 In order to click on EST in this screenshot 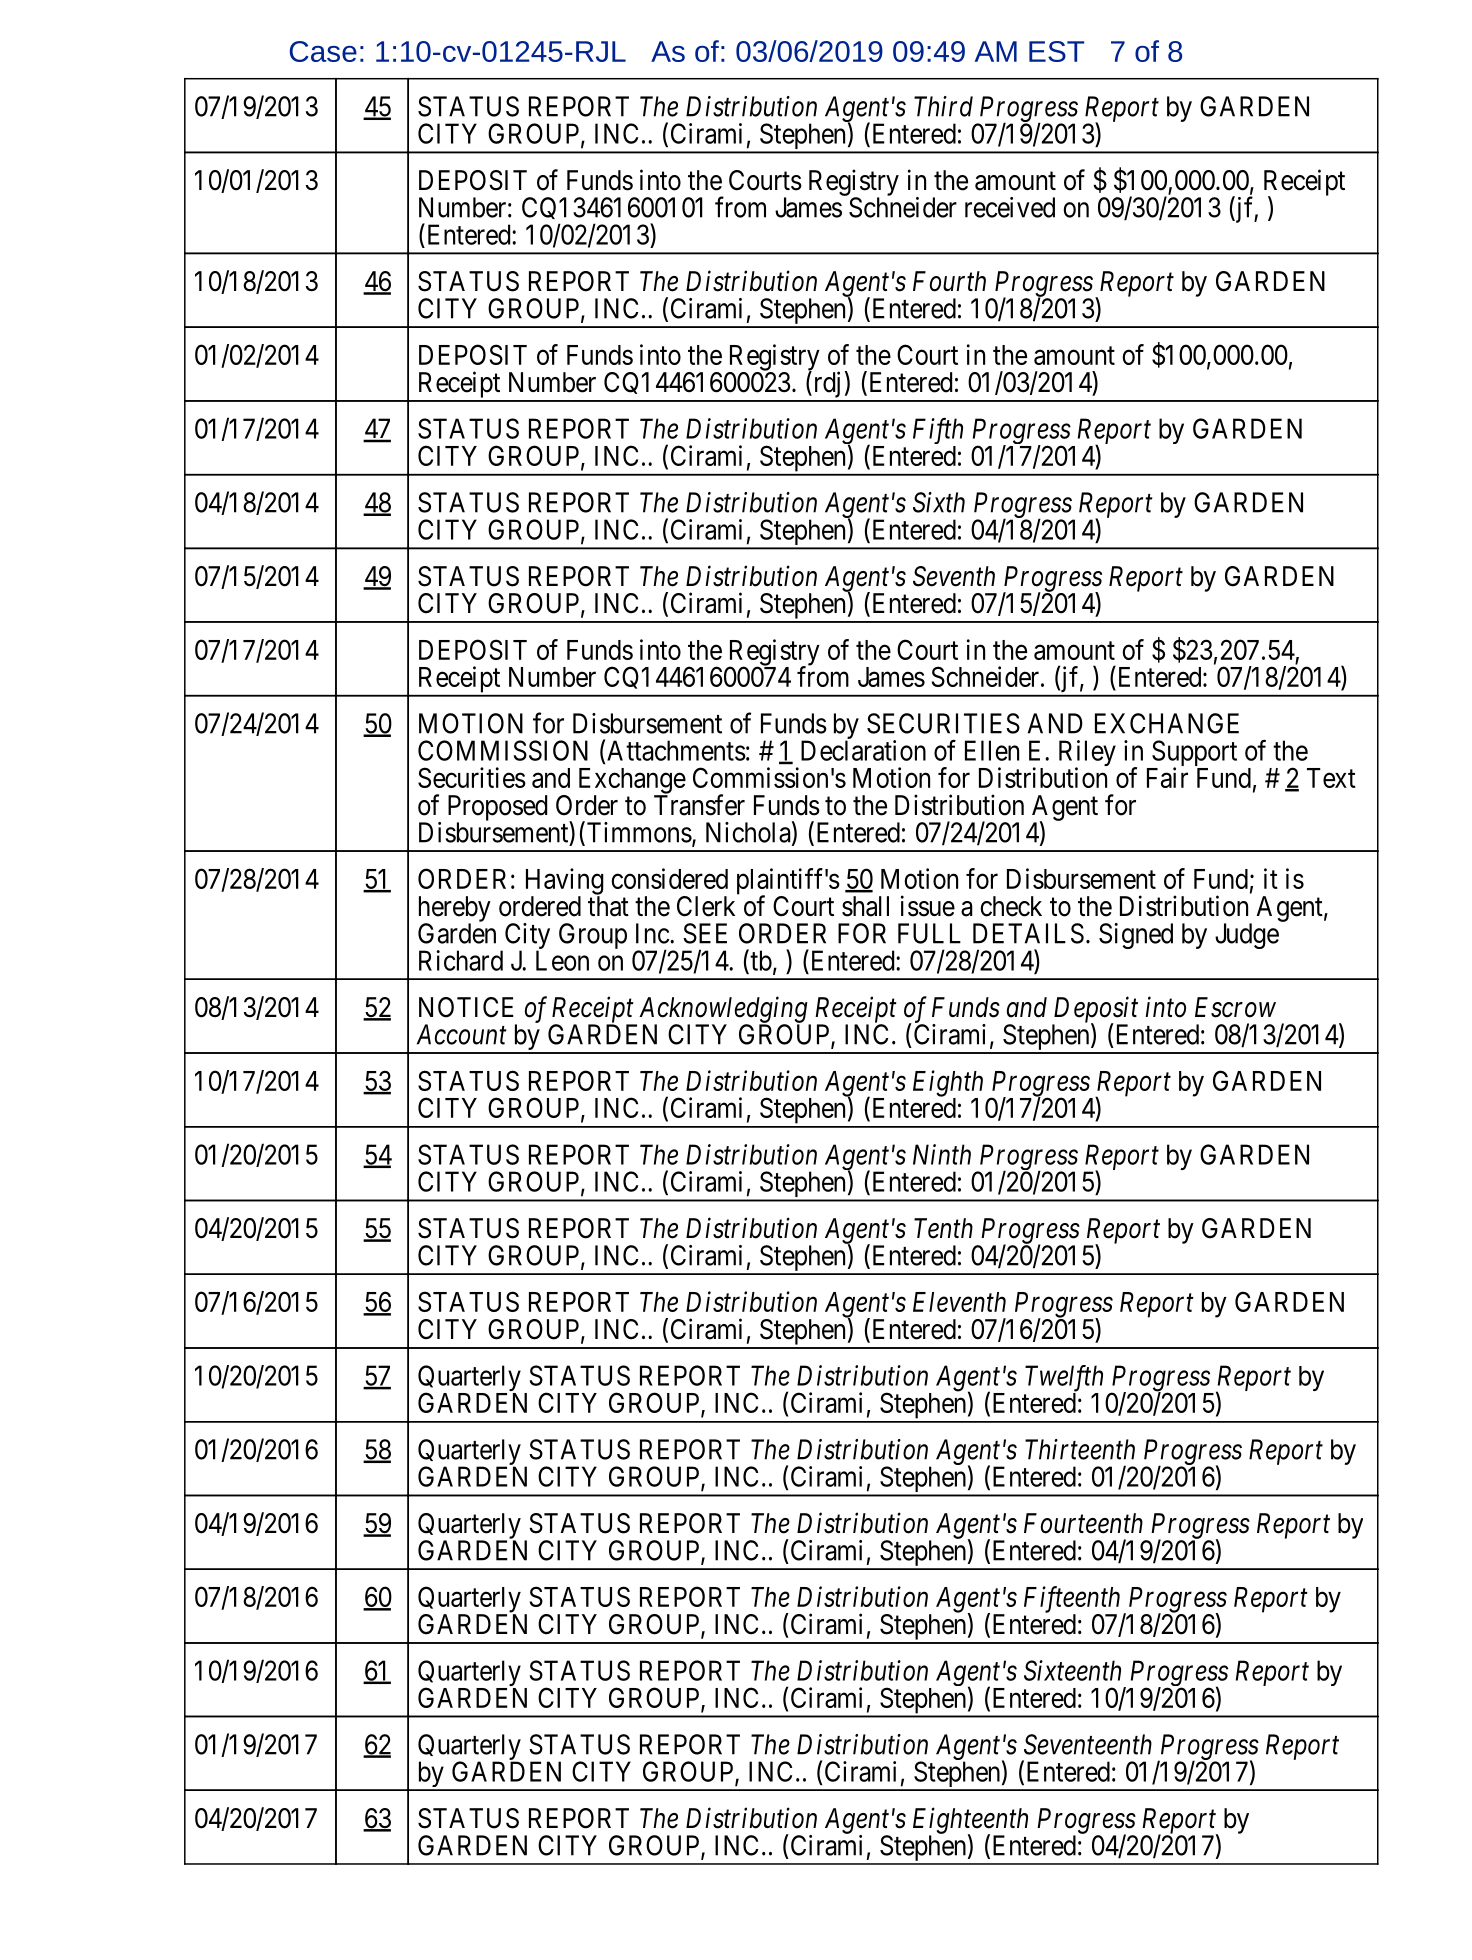, I will do `click(1056, 51)`.
